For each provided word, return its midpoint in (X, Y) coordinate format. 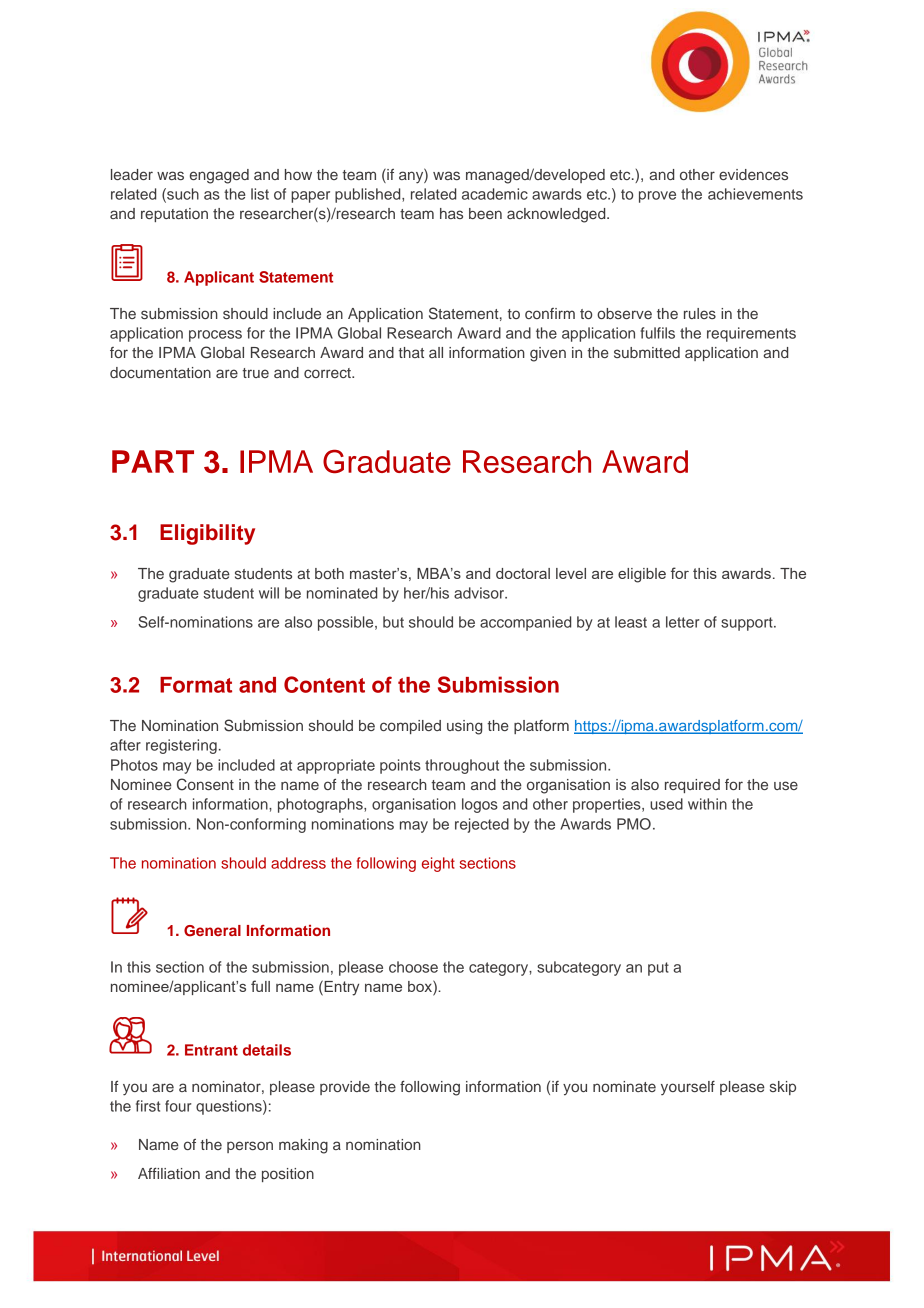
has (451, 213)
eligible (642, 575)
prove (657, 197)
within (707, 804)
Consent (205, 784)
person (250, 1147)
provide (345, 1088)
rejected (482, 825)
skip (783, 1088)
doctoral (523, 573)
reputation (174, 215)
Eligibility (207, 534)
